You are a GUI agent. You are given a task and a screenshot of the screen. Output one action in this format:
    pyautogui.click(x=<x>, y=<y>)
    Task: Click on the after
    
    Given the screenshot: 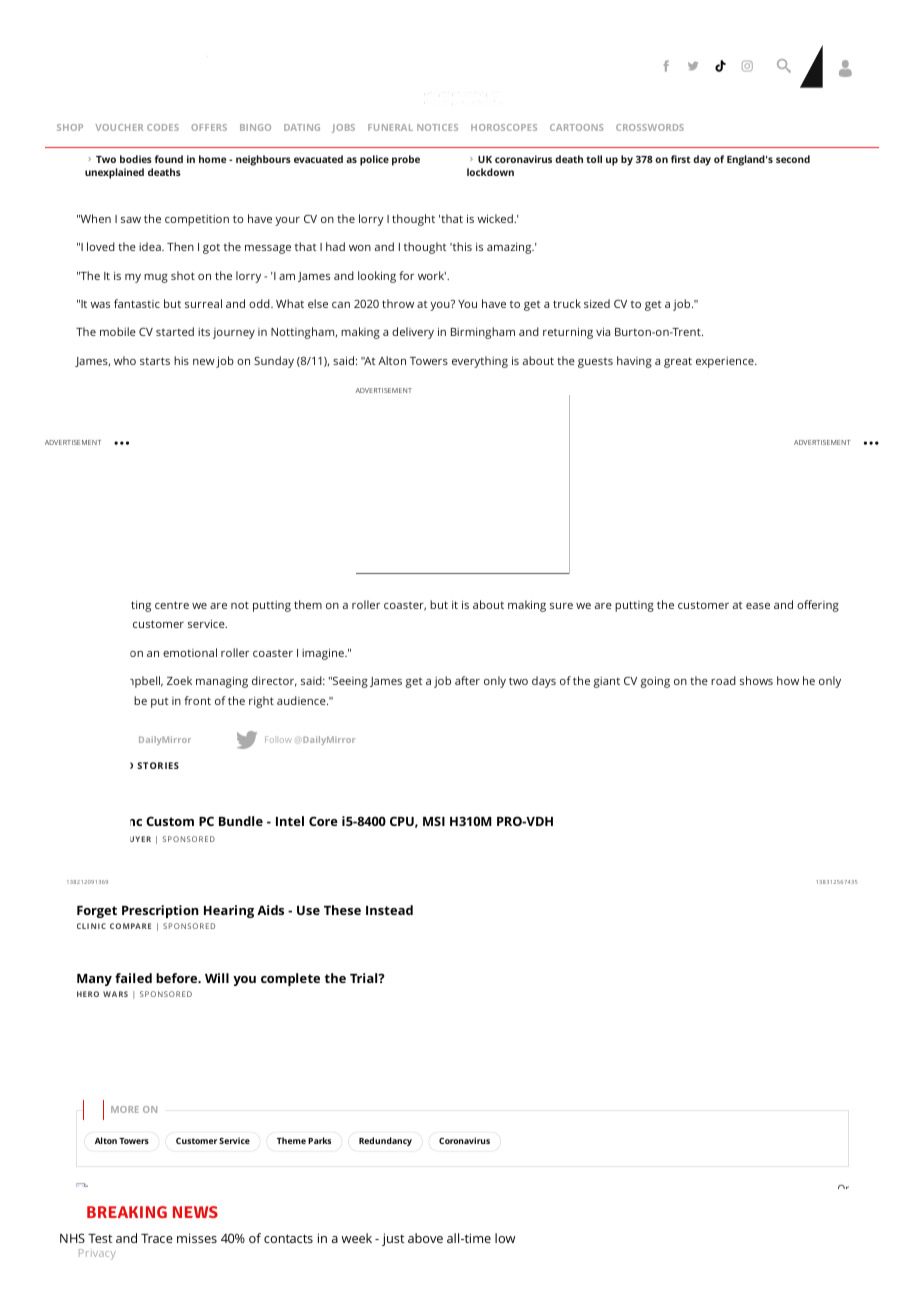 What is the action you would take?
    pyautogui.click(x=467, y=680)
